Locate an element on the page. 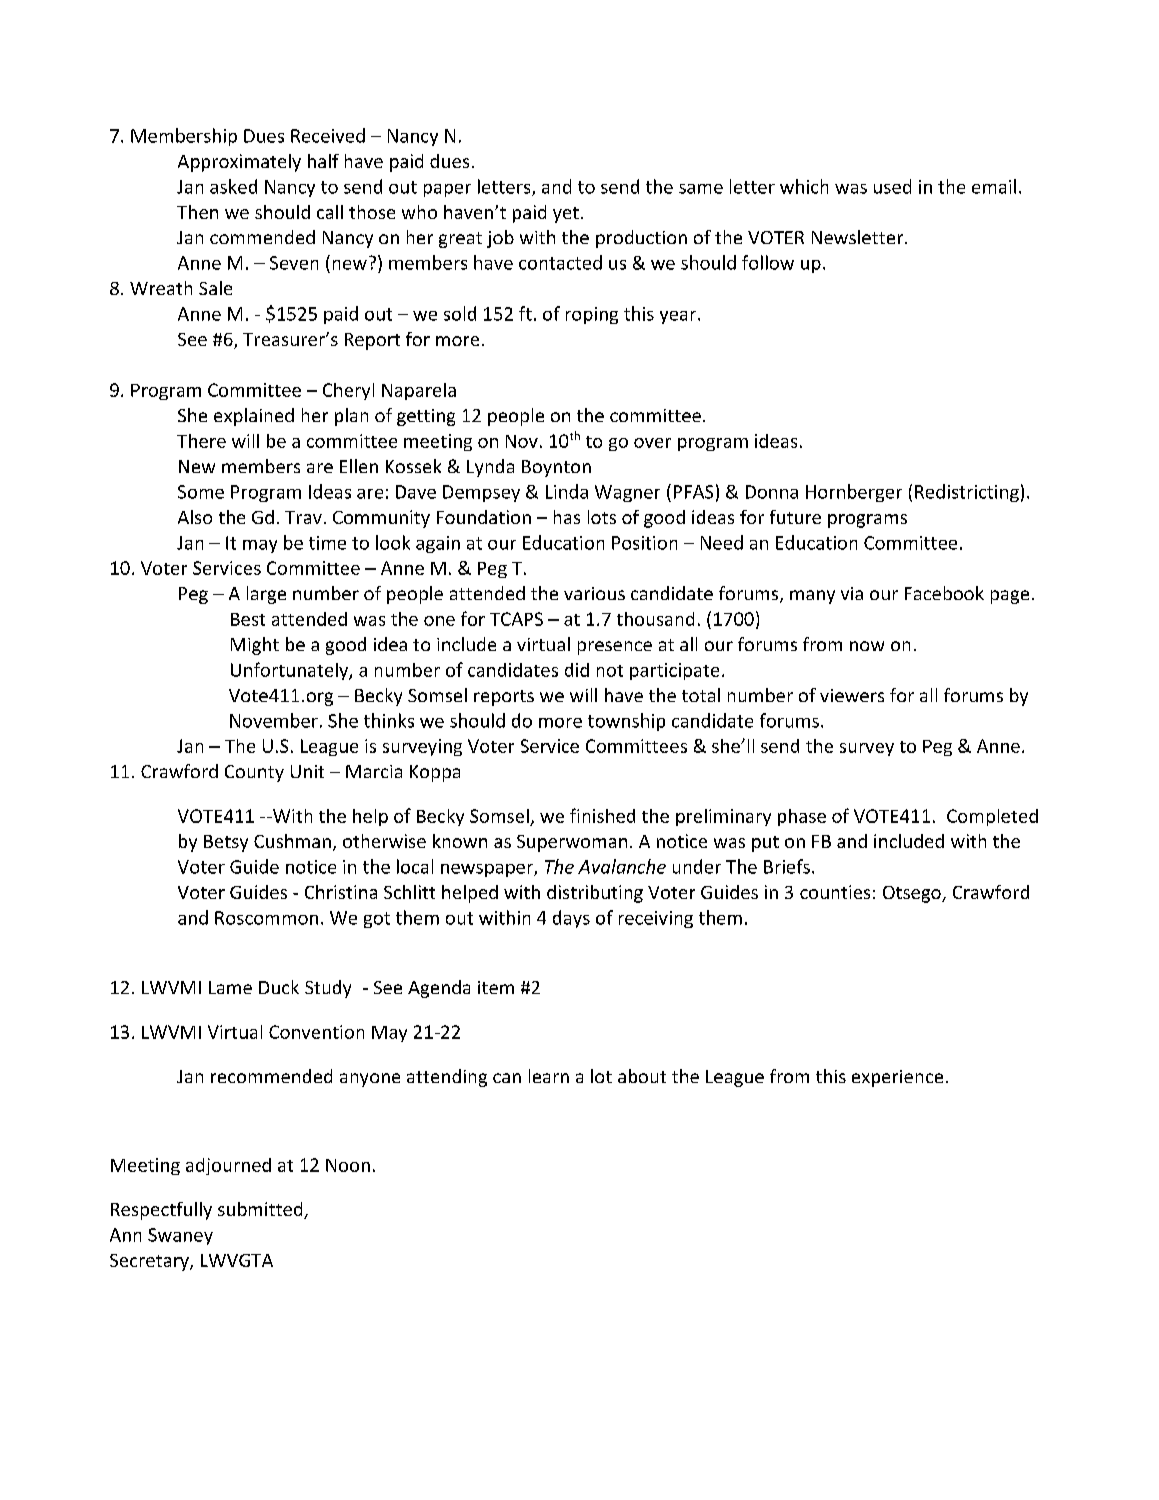 The width and height of the page is (1159, 1500). Betsy is located at coordinates (226, 843).
